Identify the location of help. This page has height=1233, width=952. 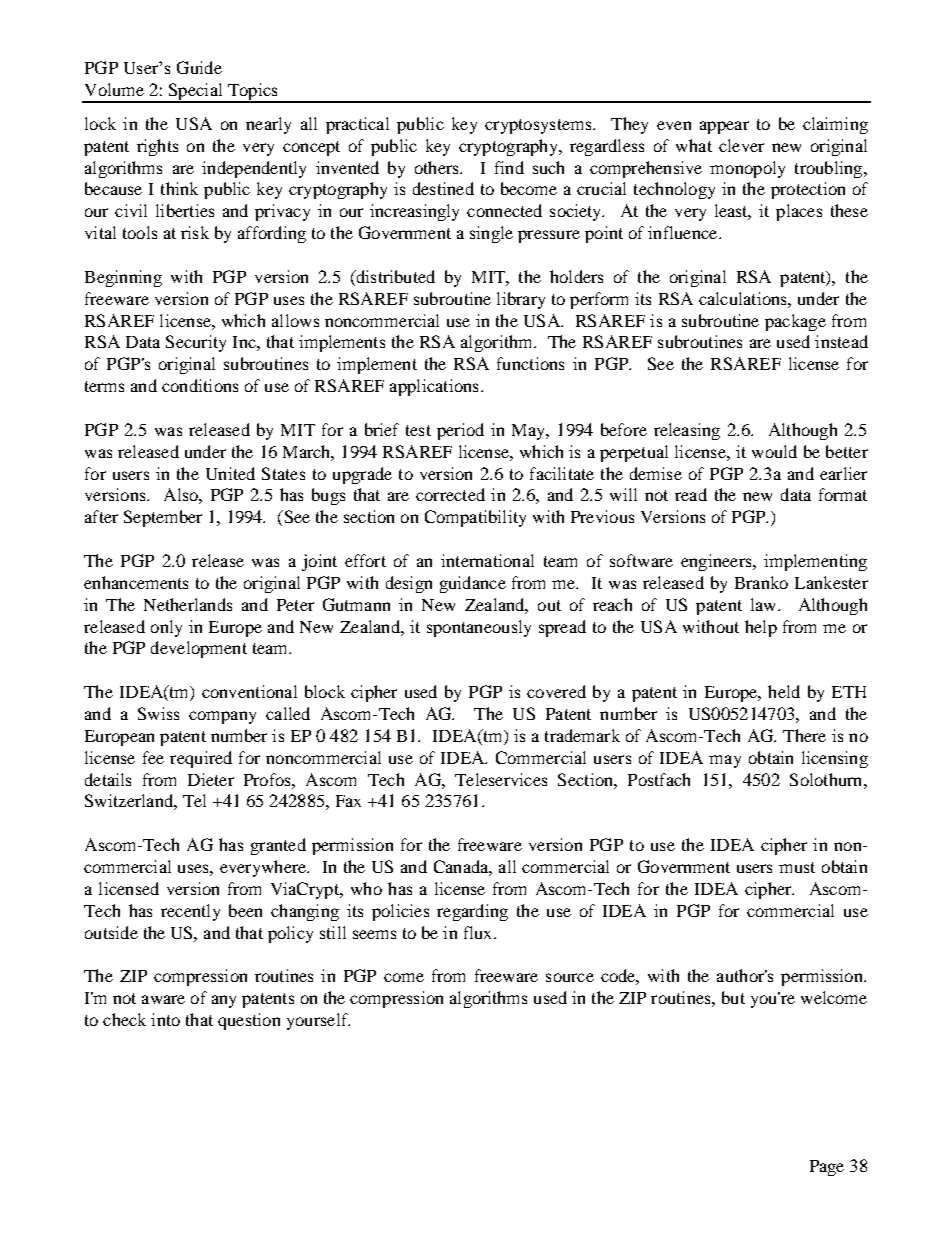
(761, 628).
